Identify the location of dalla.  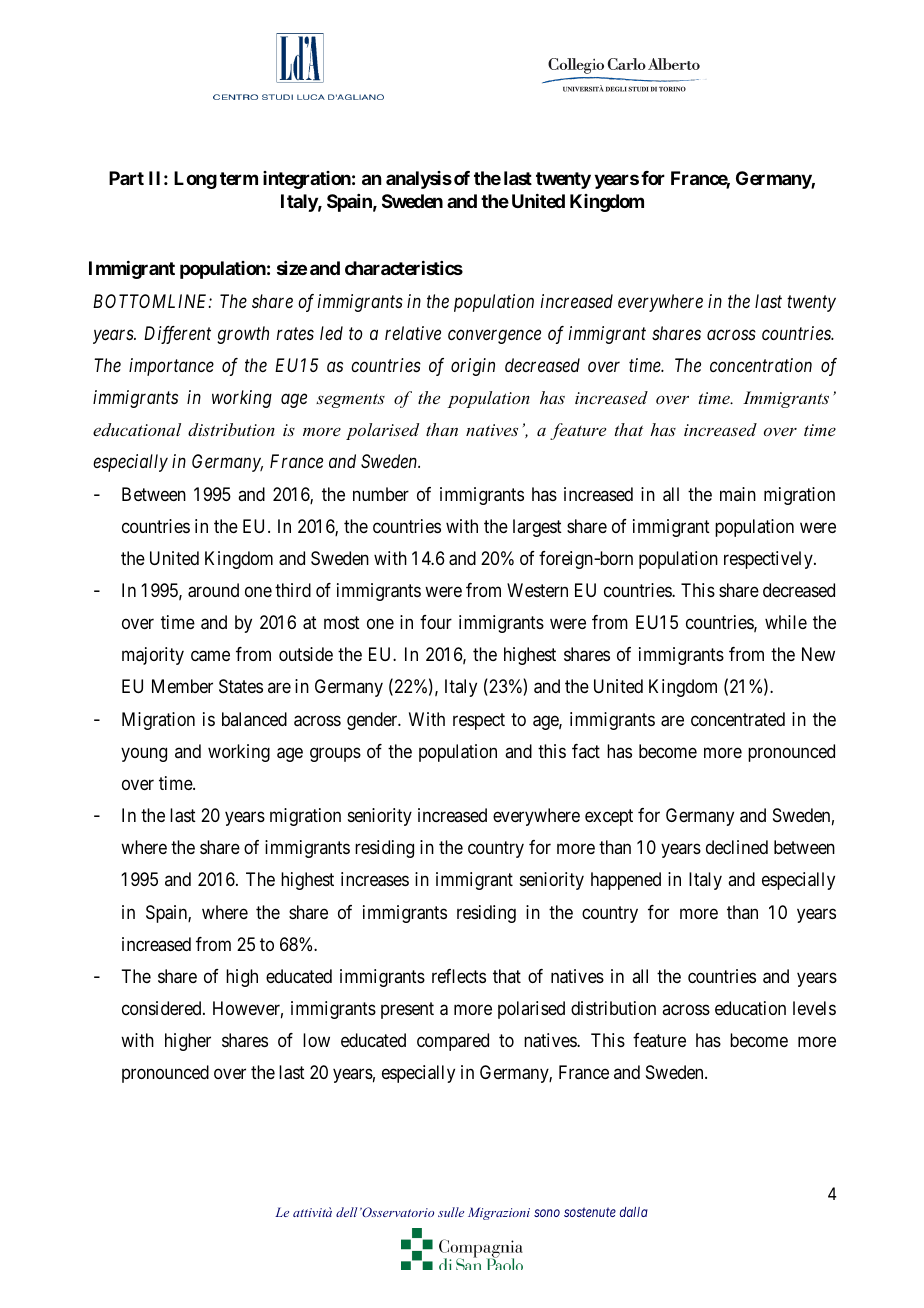
(634, 1212).
